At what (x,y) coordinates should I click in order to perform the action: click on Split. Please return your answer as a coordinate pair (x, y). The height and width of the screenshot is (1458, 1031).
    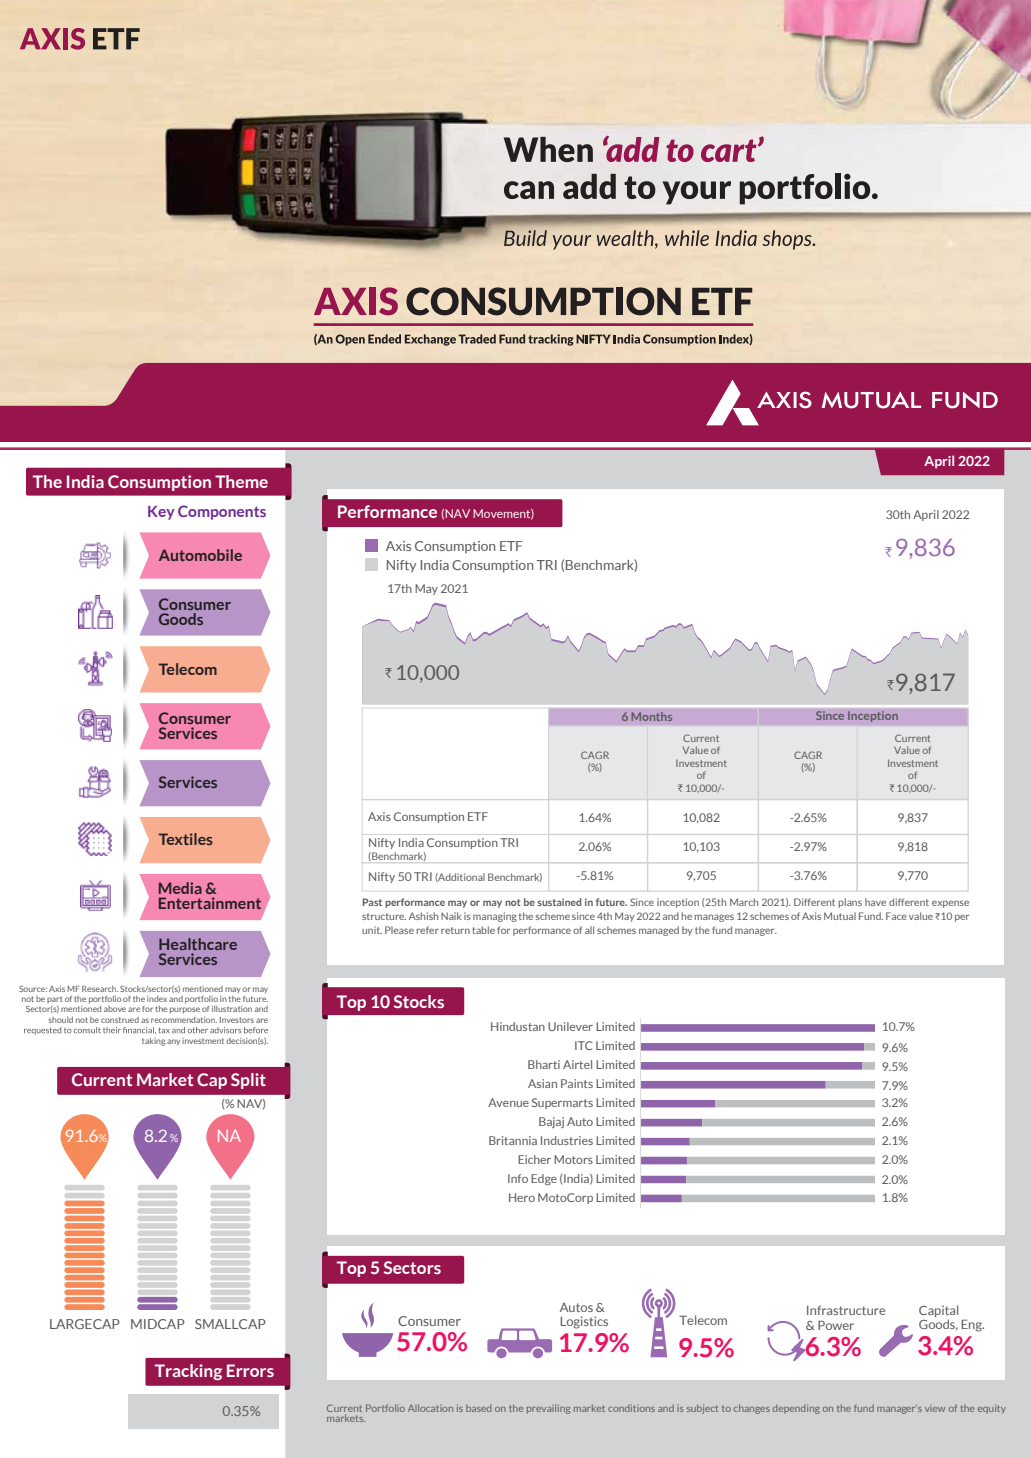
    Looking at the image, I should click on (248, 1081).
